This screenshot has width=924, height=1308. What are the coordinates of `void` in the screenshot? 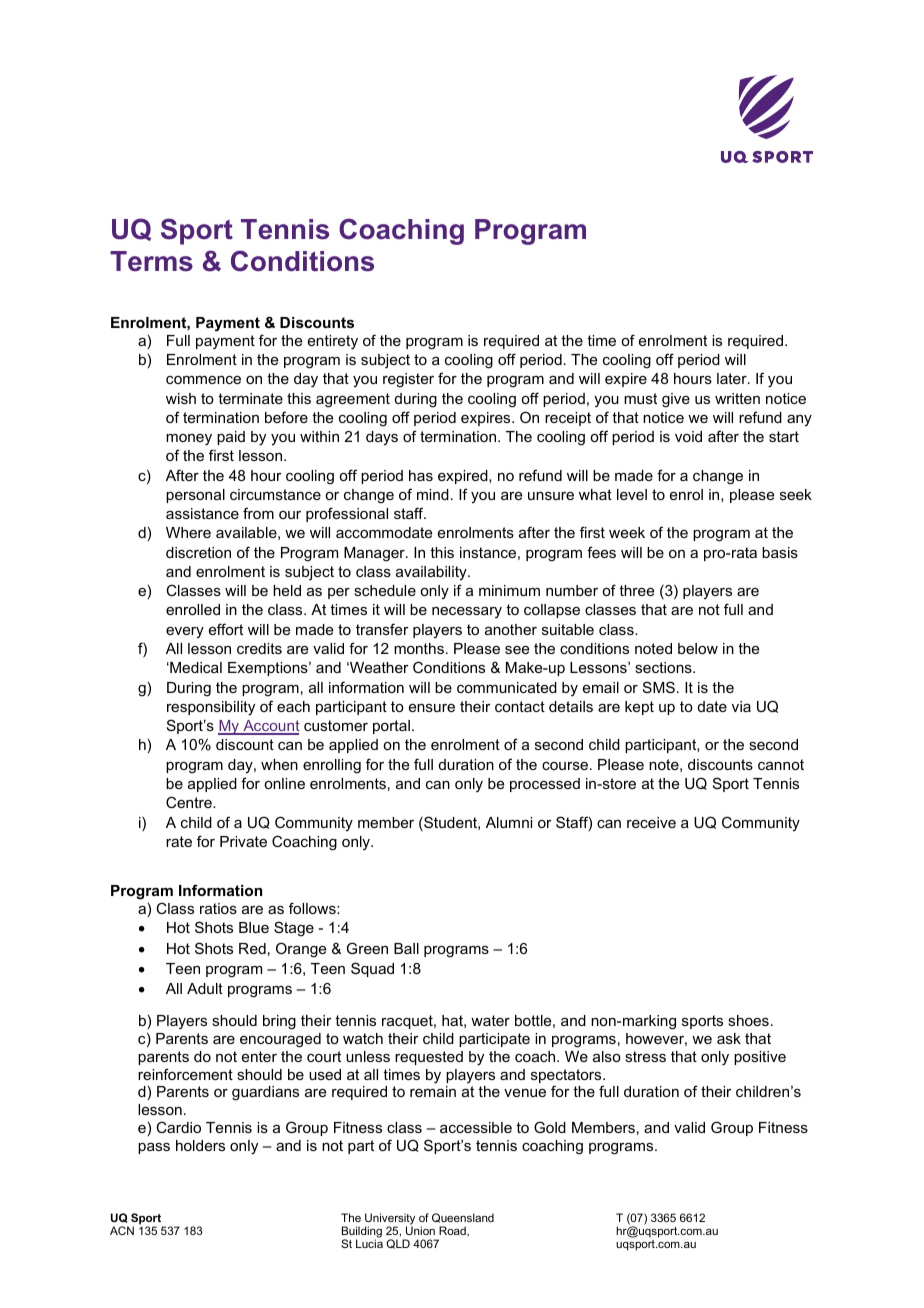 It's located at (688, 436).
